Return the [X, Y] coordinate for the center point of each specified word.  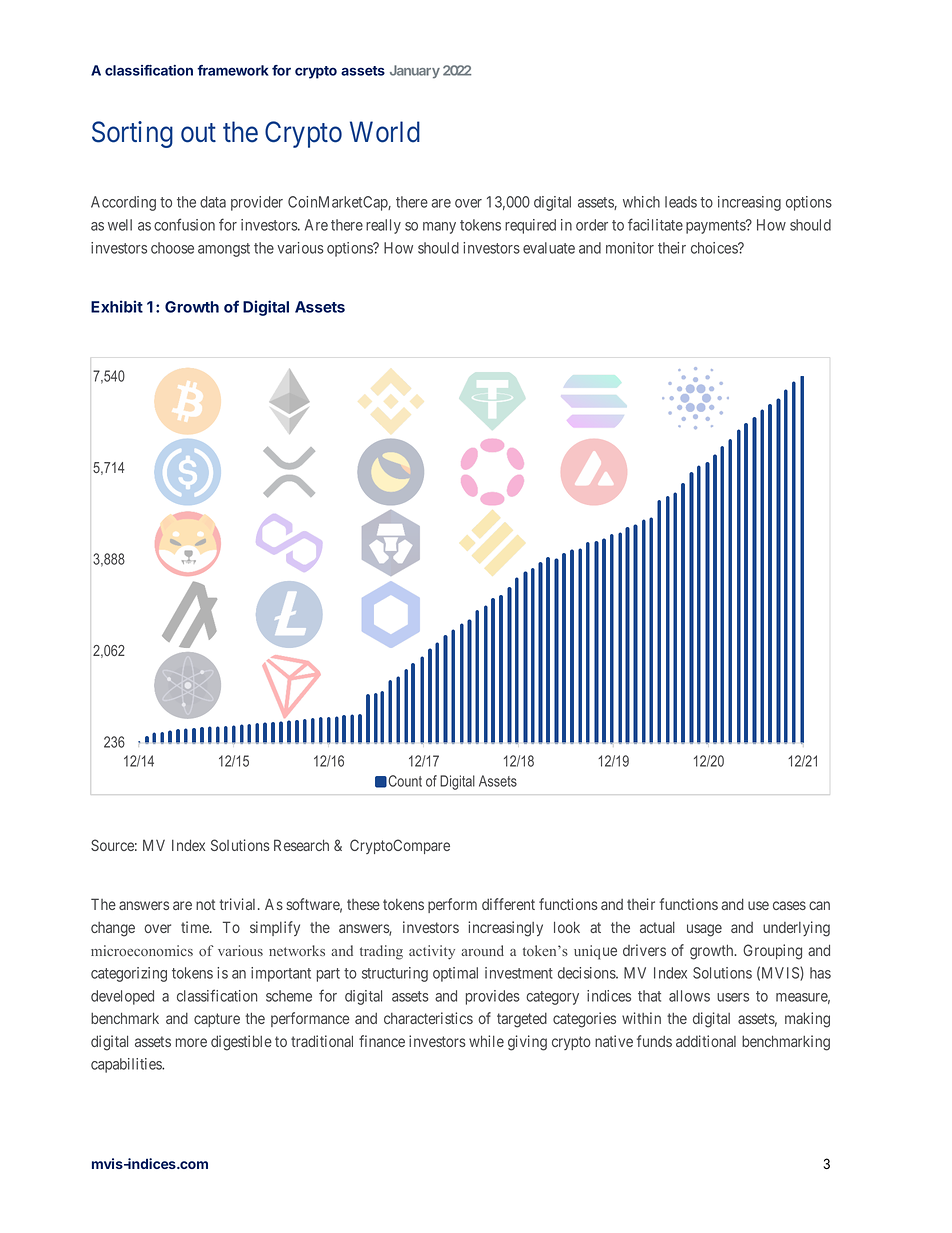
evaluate [549, 248]
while [486, 1041]
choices [715, 248]
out [198, 133]
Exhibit [117, 306]
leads [681, 202]
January [415, 72]
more [191, 1042]
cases [789, 905]
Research [301, 845]
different [508, 904]
